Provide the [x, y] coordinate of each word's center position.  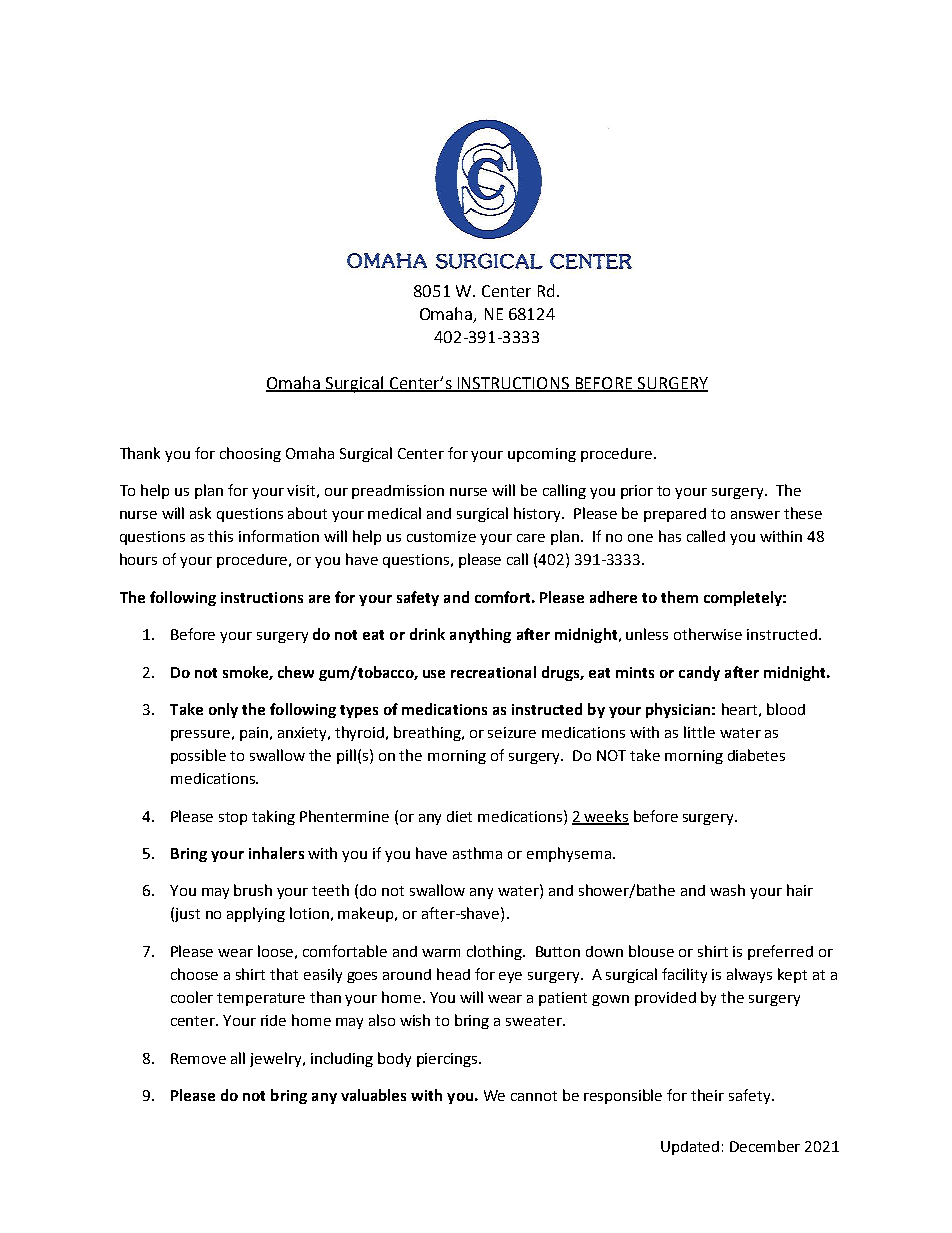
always [749, 975]
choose [194, 974]
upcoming [542, 455]
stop [233, 818]
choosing [250, 454]
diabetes [756, 755]
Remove [198, 1058]
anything [480, 635]
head [453, 974]
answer [755, 515]
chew [296, 672]
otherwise [708, 634]
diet [459, 816]
